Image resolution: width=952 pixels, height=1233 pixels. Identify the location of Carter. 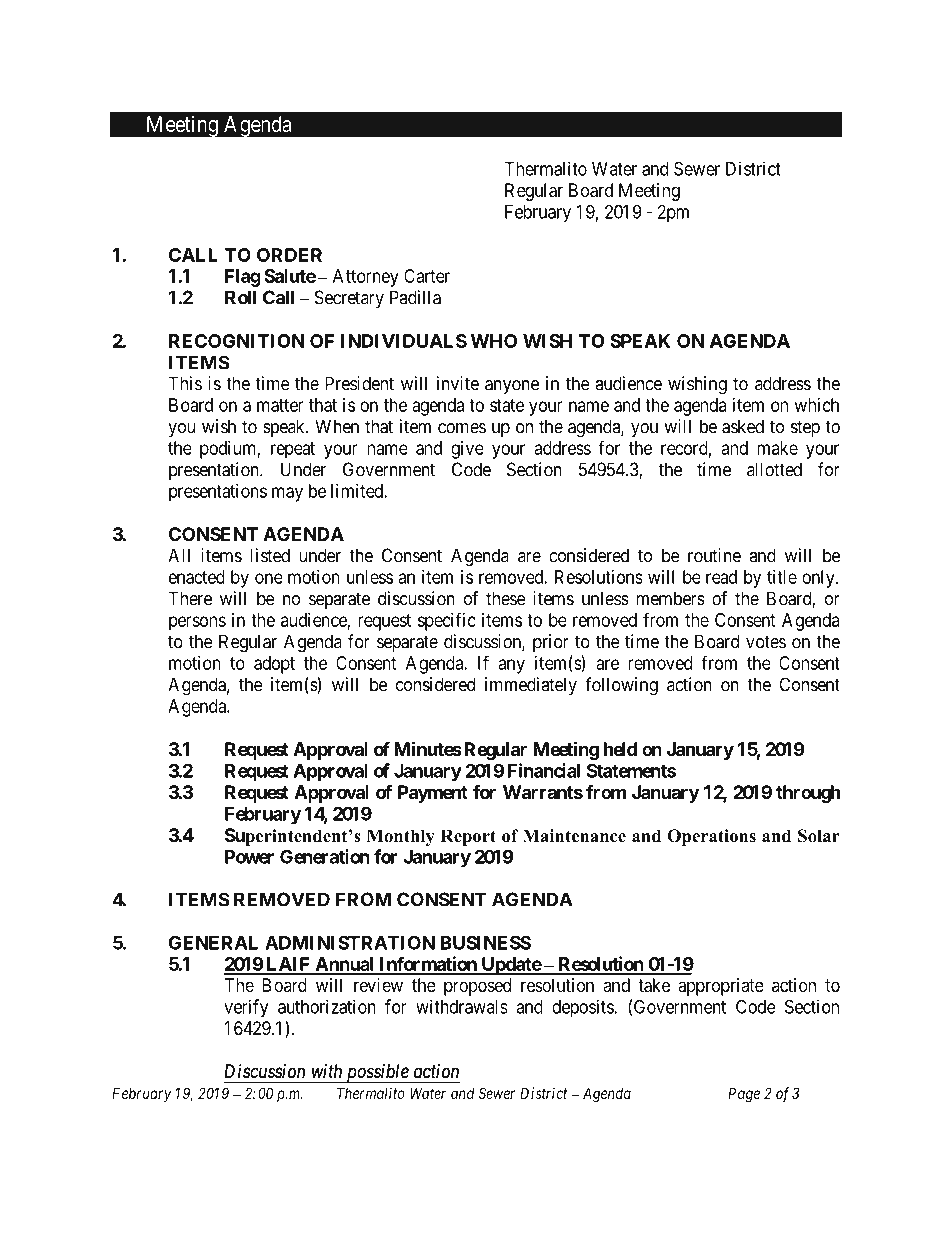
(427, 276).
